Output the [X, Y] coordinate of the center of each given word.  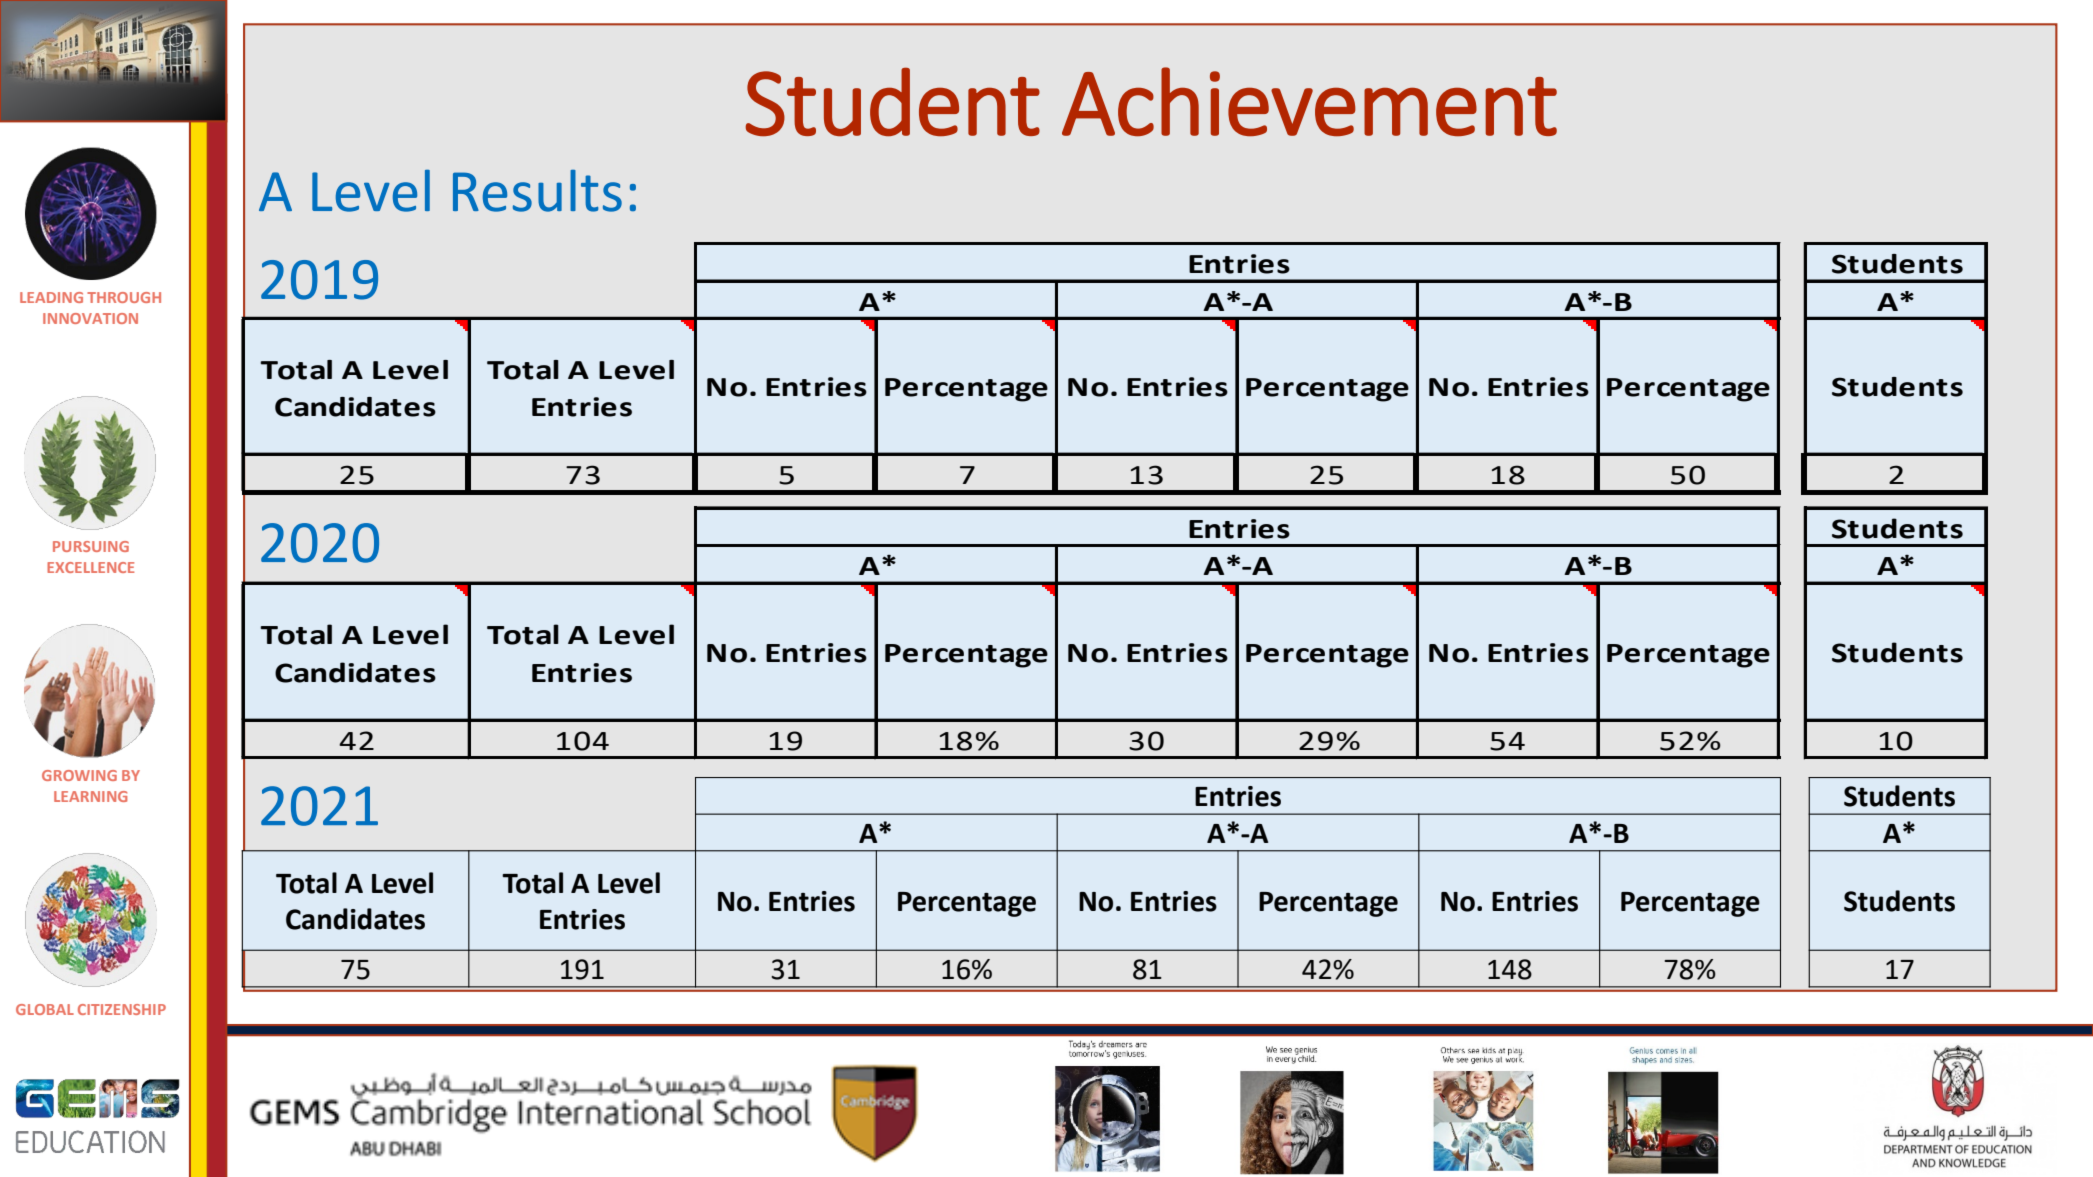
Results [537, 191]
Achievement [1309, 101]
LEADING [51, 297]
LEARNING [90, 796]
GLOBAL [45, 1009]
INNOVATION [90, 318]
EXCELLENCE [90, 567]
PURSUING [91, 546]
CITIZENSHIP [122, 1009]
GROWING [79, 775]
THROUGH [124, 297]
